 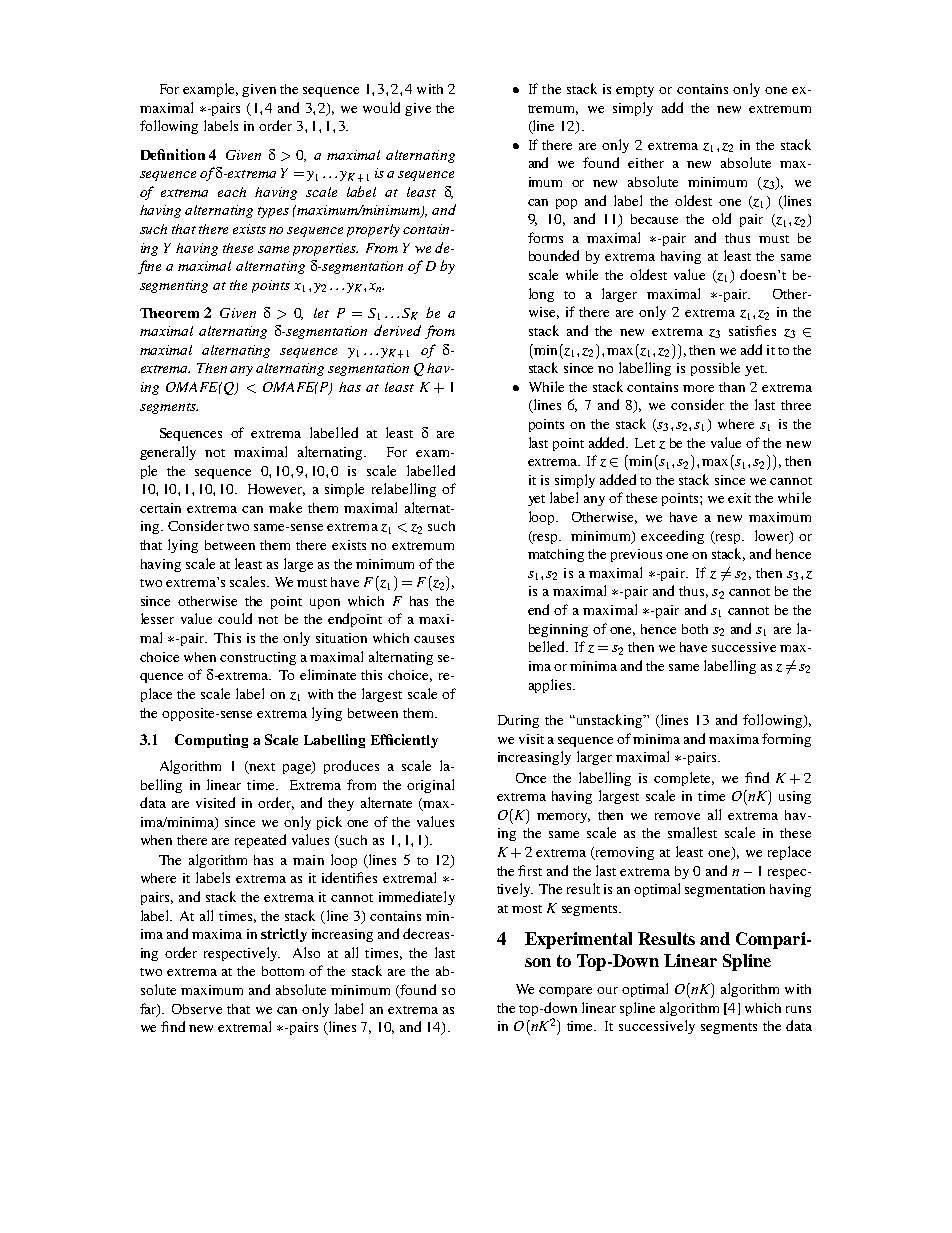 What do you see at coordinates (672, 537) in the page?
I see `exceeding` at bounding box center [672, 537].
